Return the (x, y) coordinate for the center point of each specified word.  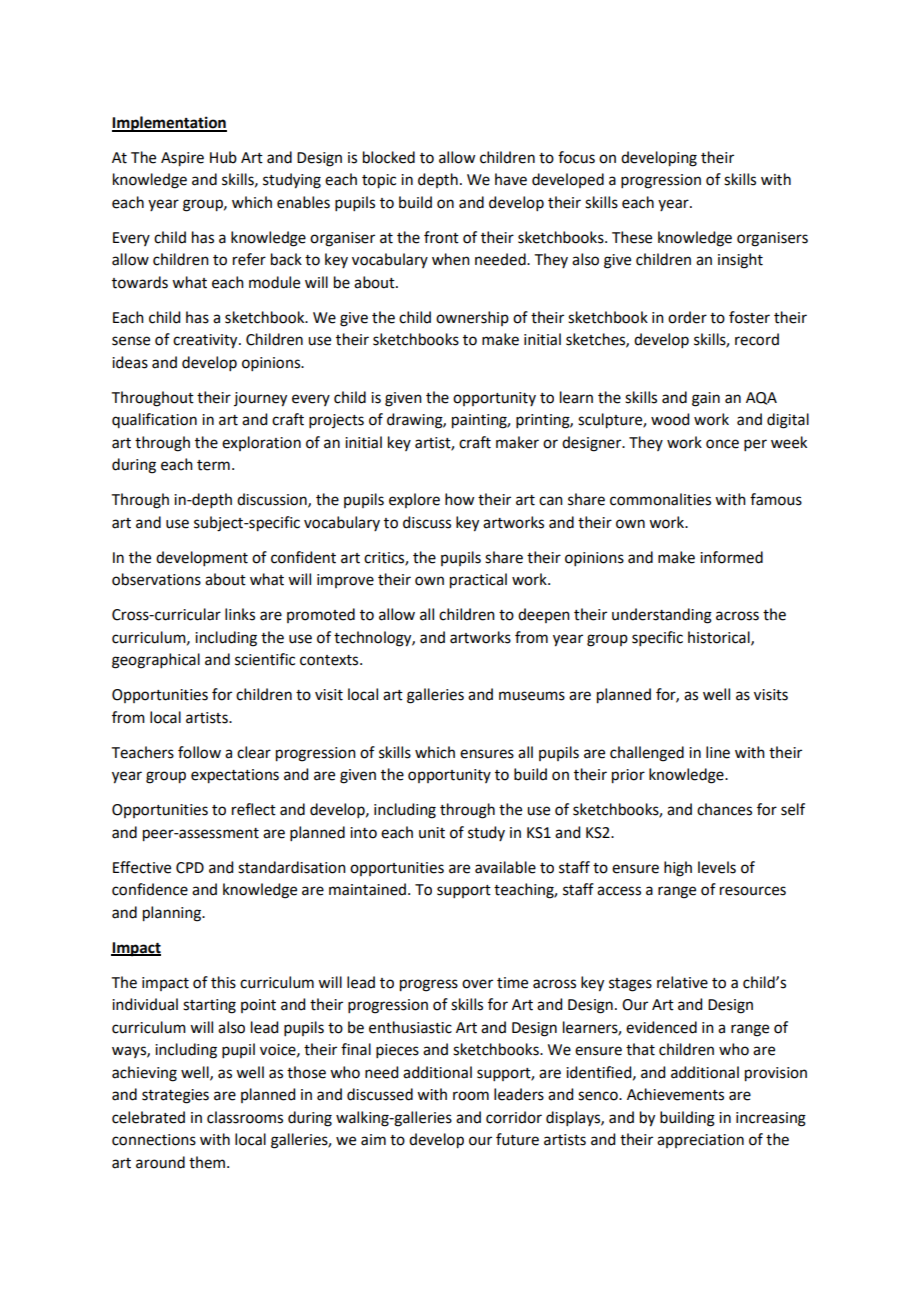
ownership (472, 318)
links (240, 614)
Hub (223, 157)
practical (478, 581)
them (207, 1162)
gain (706, 399)
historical (720, 638)
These (632, 237)
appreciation (700, 1141)
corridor (514, 1117)
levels (717, 867)
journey (260, 399)
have (511, 179)
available (505, 867)
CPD (190, 868)
